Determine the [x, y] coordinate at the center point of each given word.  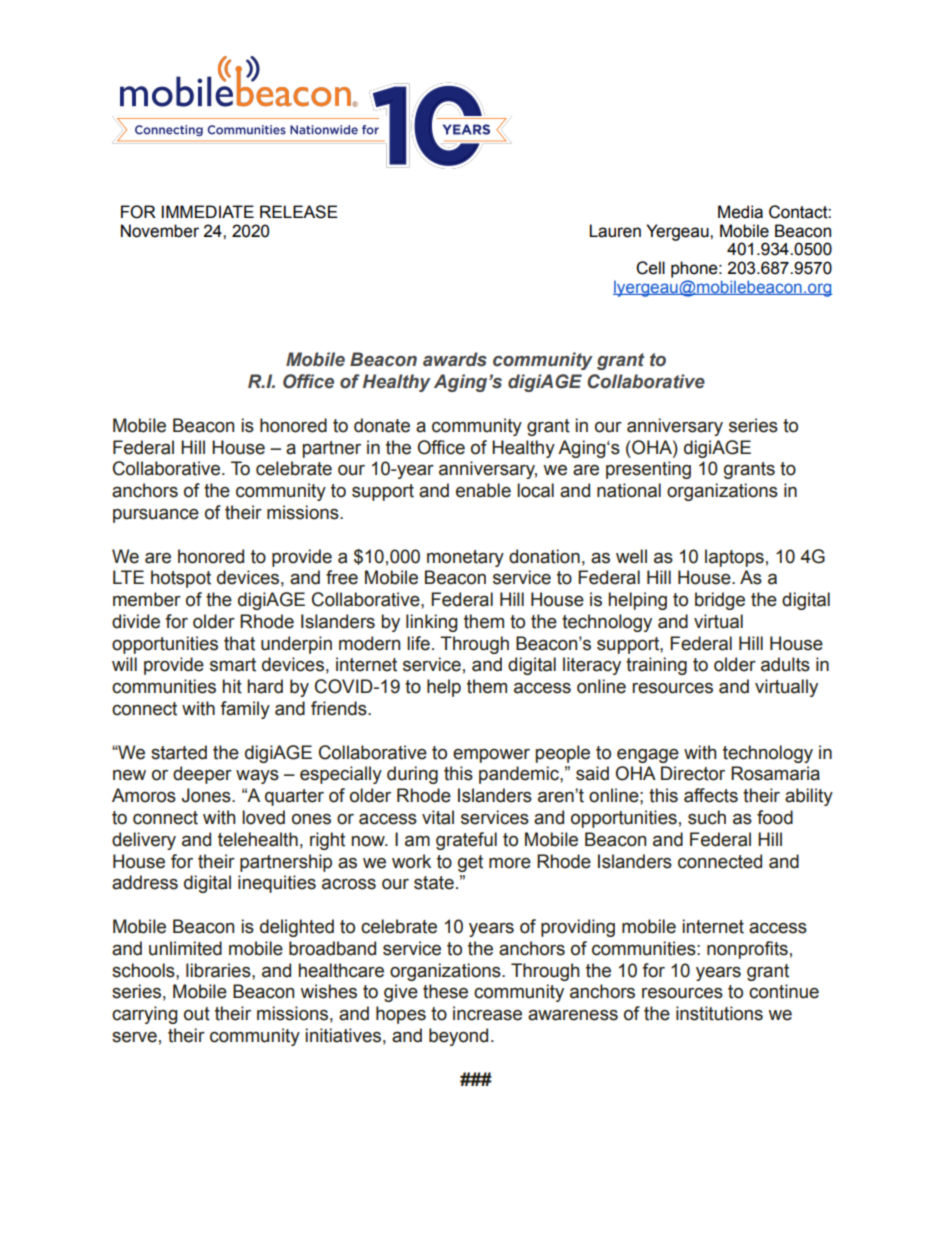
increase [487, 1013]
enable [483, 490]
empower [491, 756]
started [179, 752]
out [197, 1014]
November [160, 231]
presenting [648, 470]
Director [693, 773]
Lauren [615, 231]
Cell [650, 268]
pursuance [156, 515]
